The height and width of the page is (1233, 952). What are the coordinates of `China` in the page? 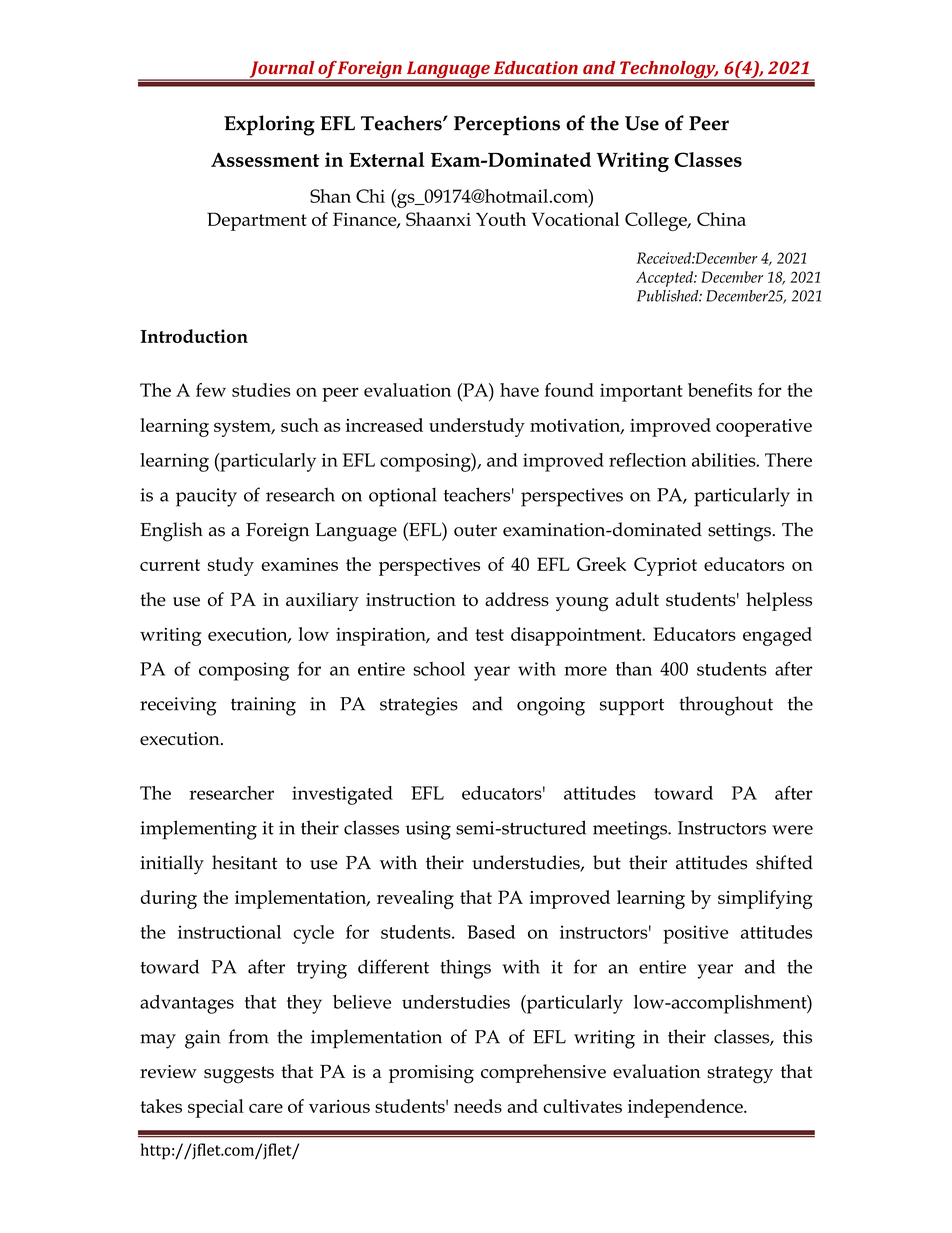 It's located at (721, 219).
